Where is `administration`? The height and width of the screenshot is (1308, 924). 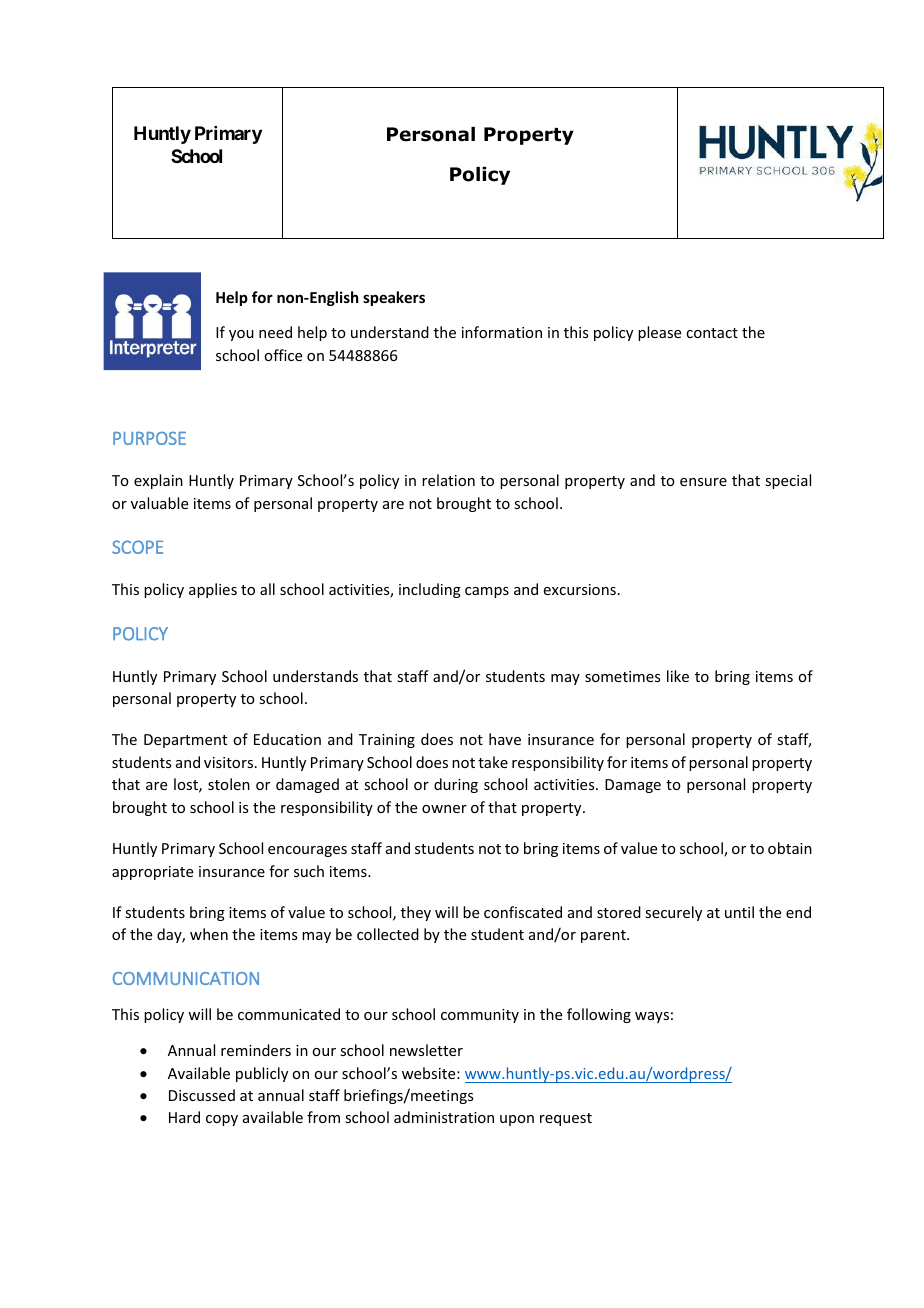 administration is located at coordinates (444, 1117).
